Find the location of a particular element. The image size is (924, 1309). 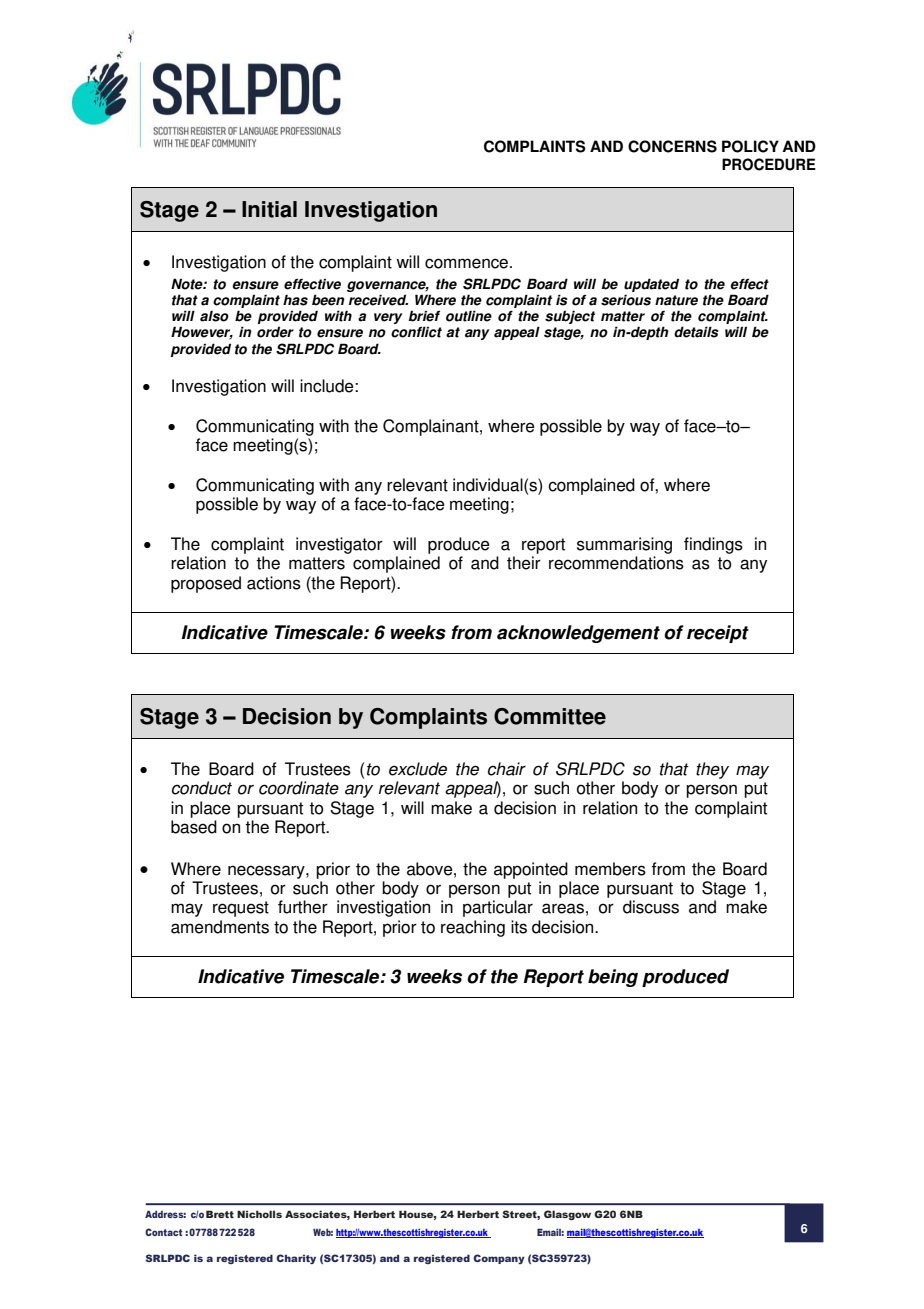

Company is located at coordinates (499, 1259).
